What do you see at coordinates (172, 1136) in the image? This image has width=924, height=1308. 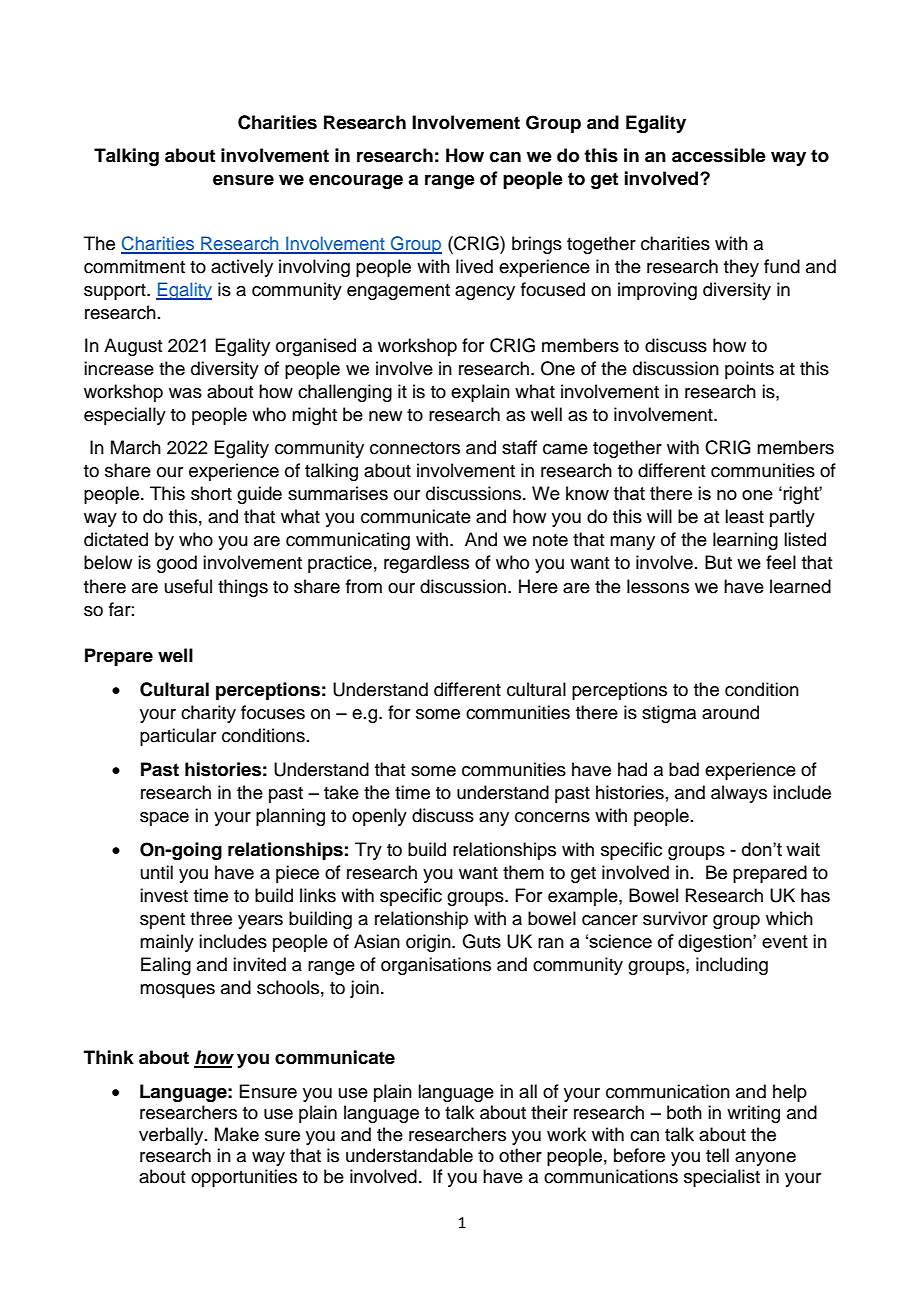 I see `verbally` at bounding box center [172, 1136].
